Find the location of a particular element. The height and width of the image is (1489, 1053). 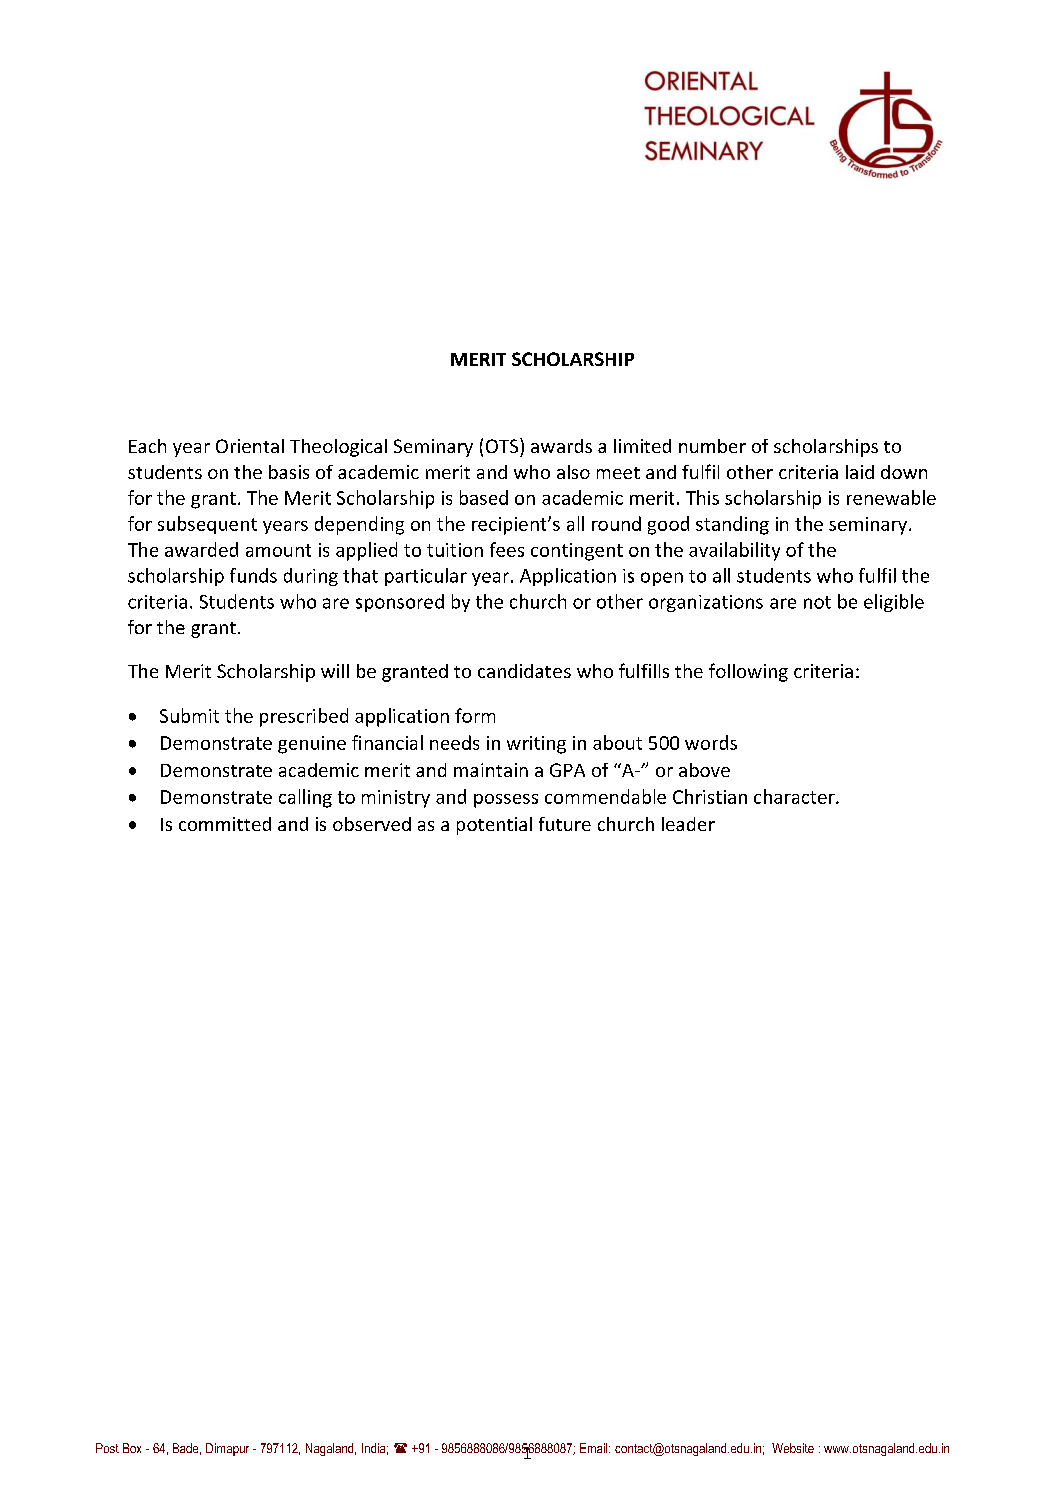

laid is located at coordinates (860, 472).
